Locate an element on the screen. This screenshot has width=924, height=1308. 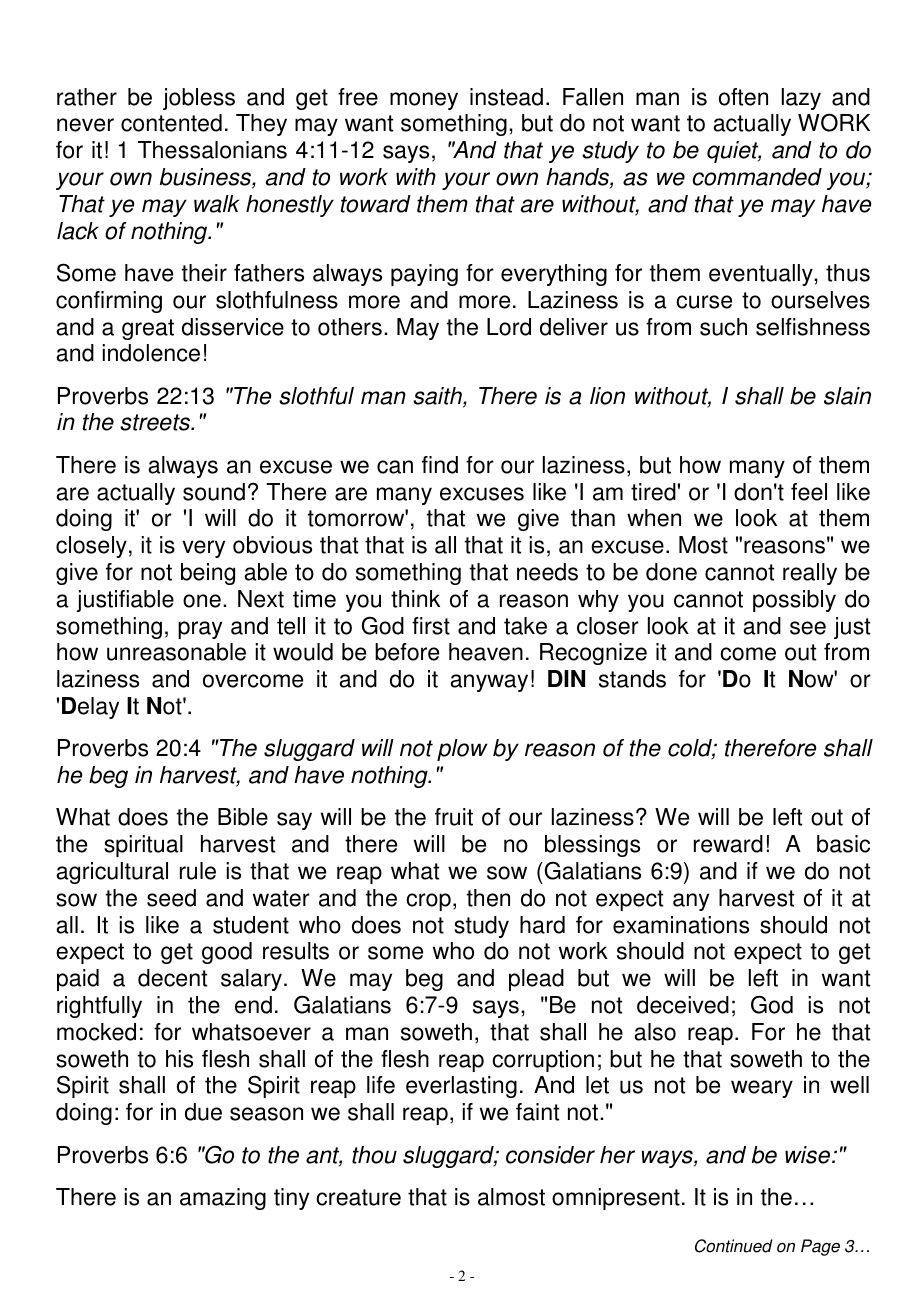
amazing is located at coordinates (223, 1199).
